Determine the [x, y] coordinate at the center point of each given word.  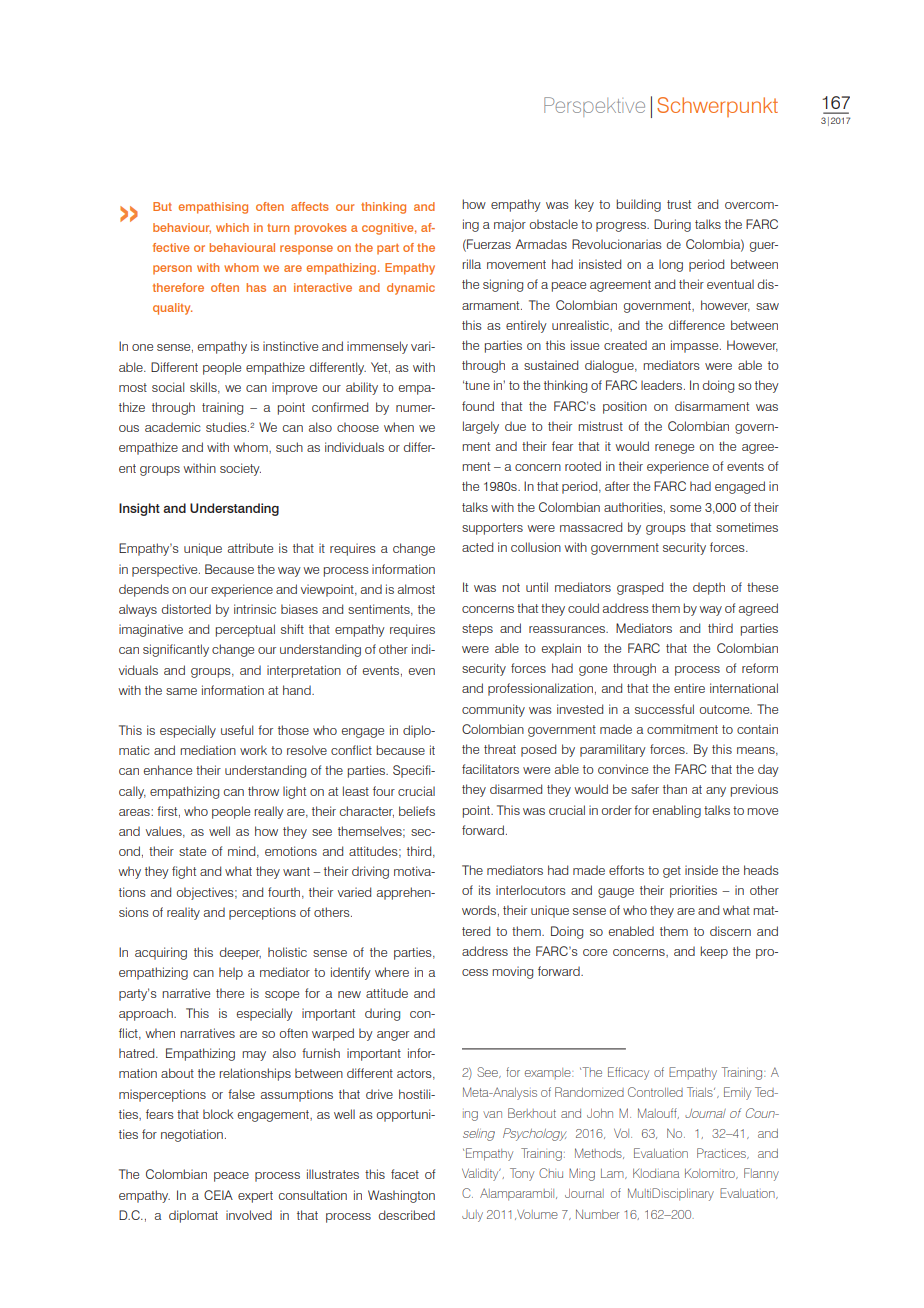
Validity [481, 1175]
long [671, 265]
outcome [726, 709]
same [181, 691]
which [232, 227]
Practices [722, 1153]
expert [255, 1197]
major [510, 225]
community [493, 710]
